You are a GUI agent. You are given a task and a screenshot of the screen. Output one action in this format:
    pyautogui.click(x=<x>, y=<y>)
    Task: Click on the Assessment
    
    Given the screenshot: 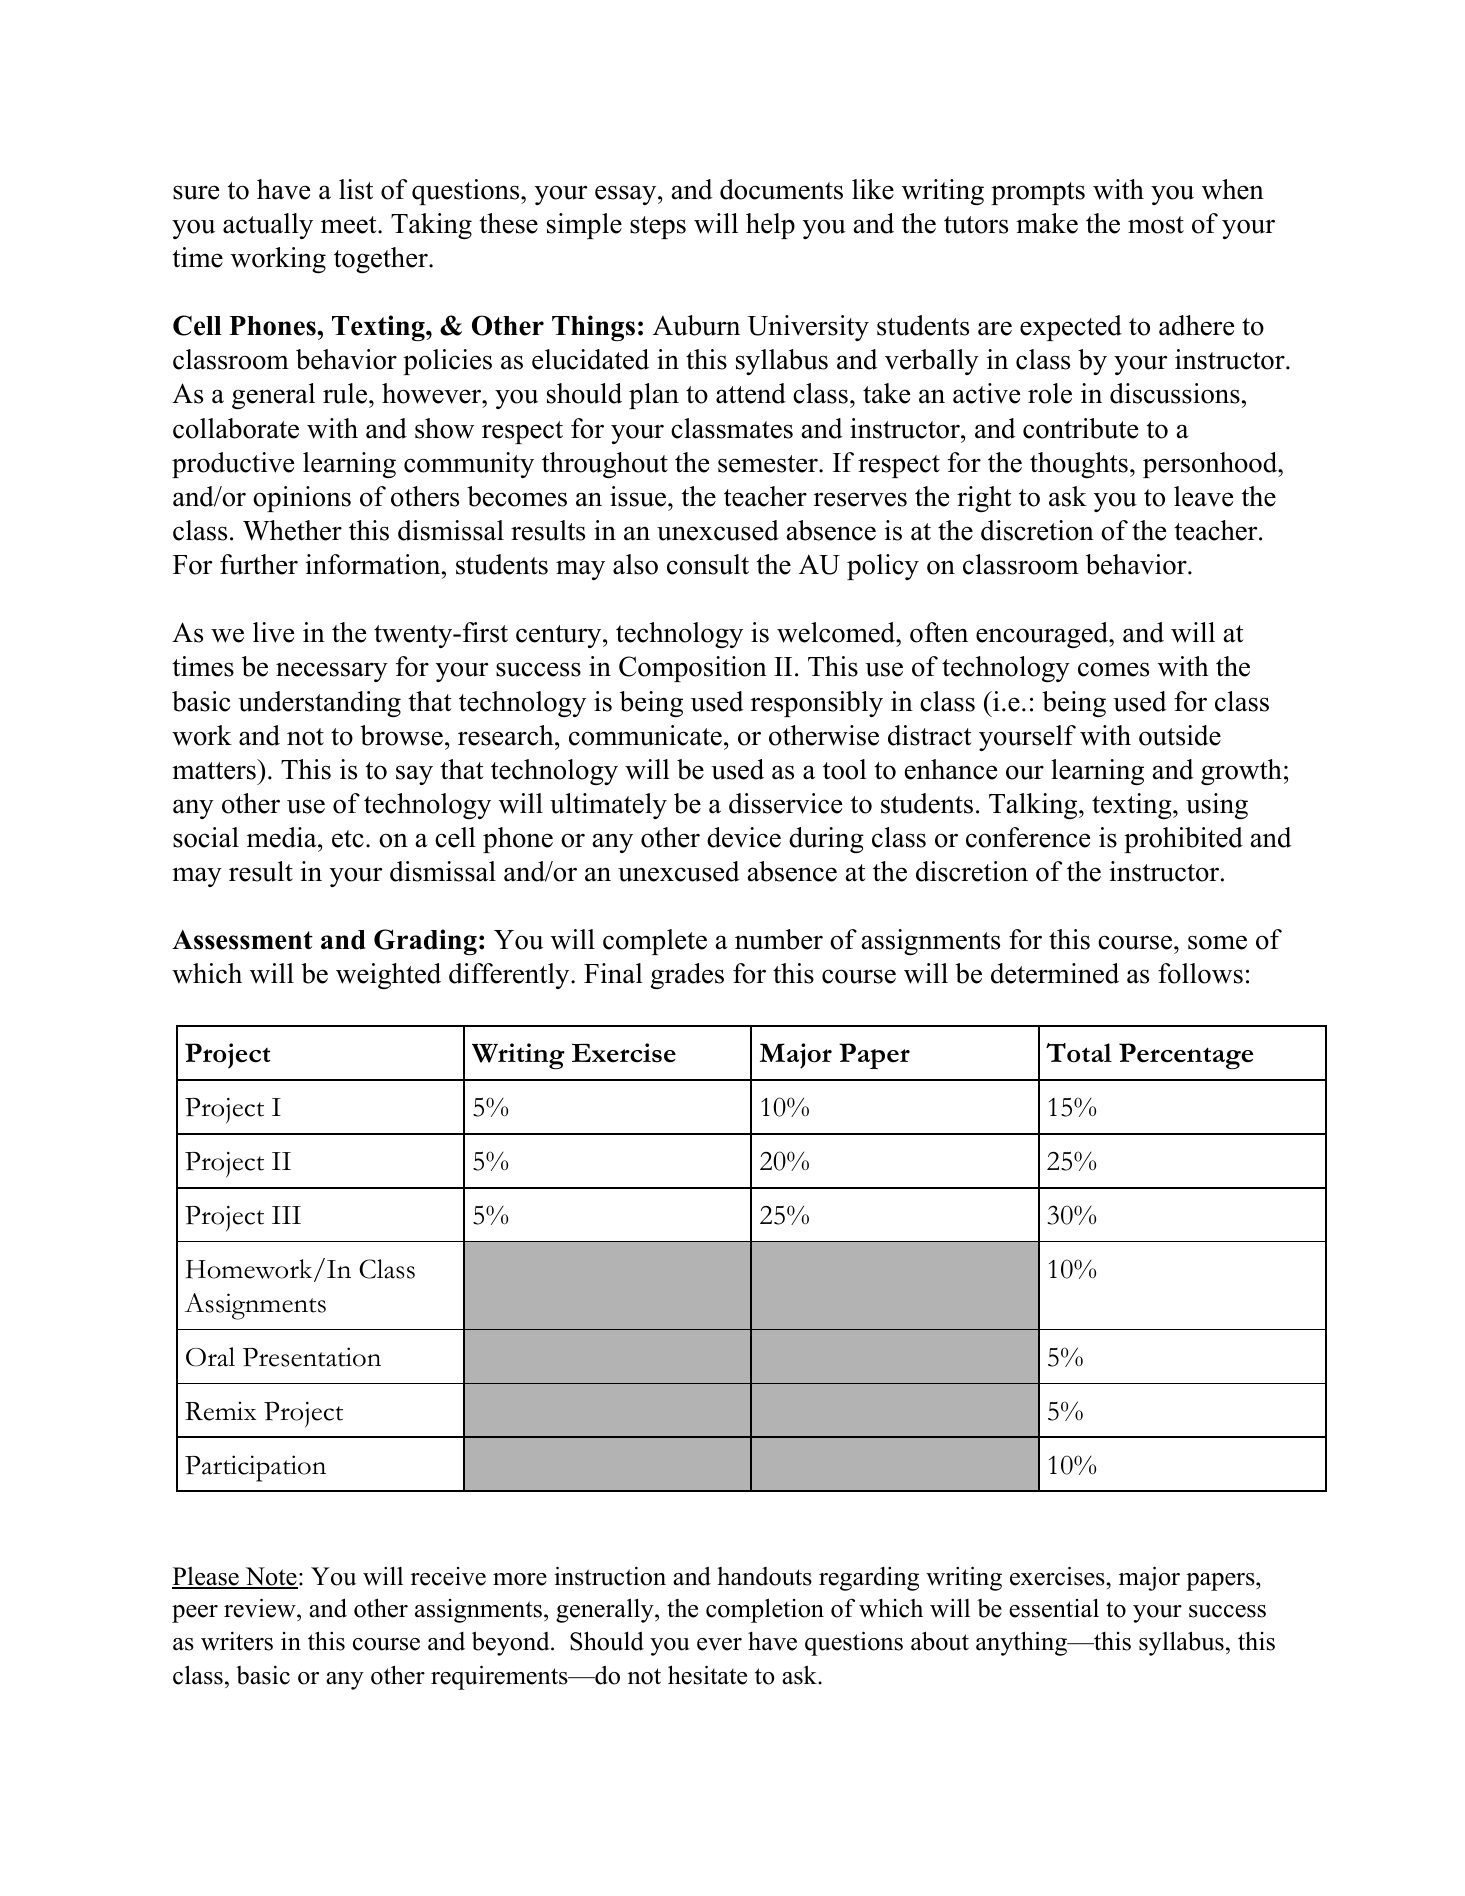 What is the action you would take?
    pyautogui.click(x=242, y=940)
